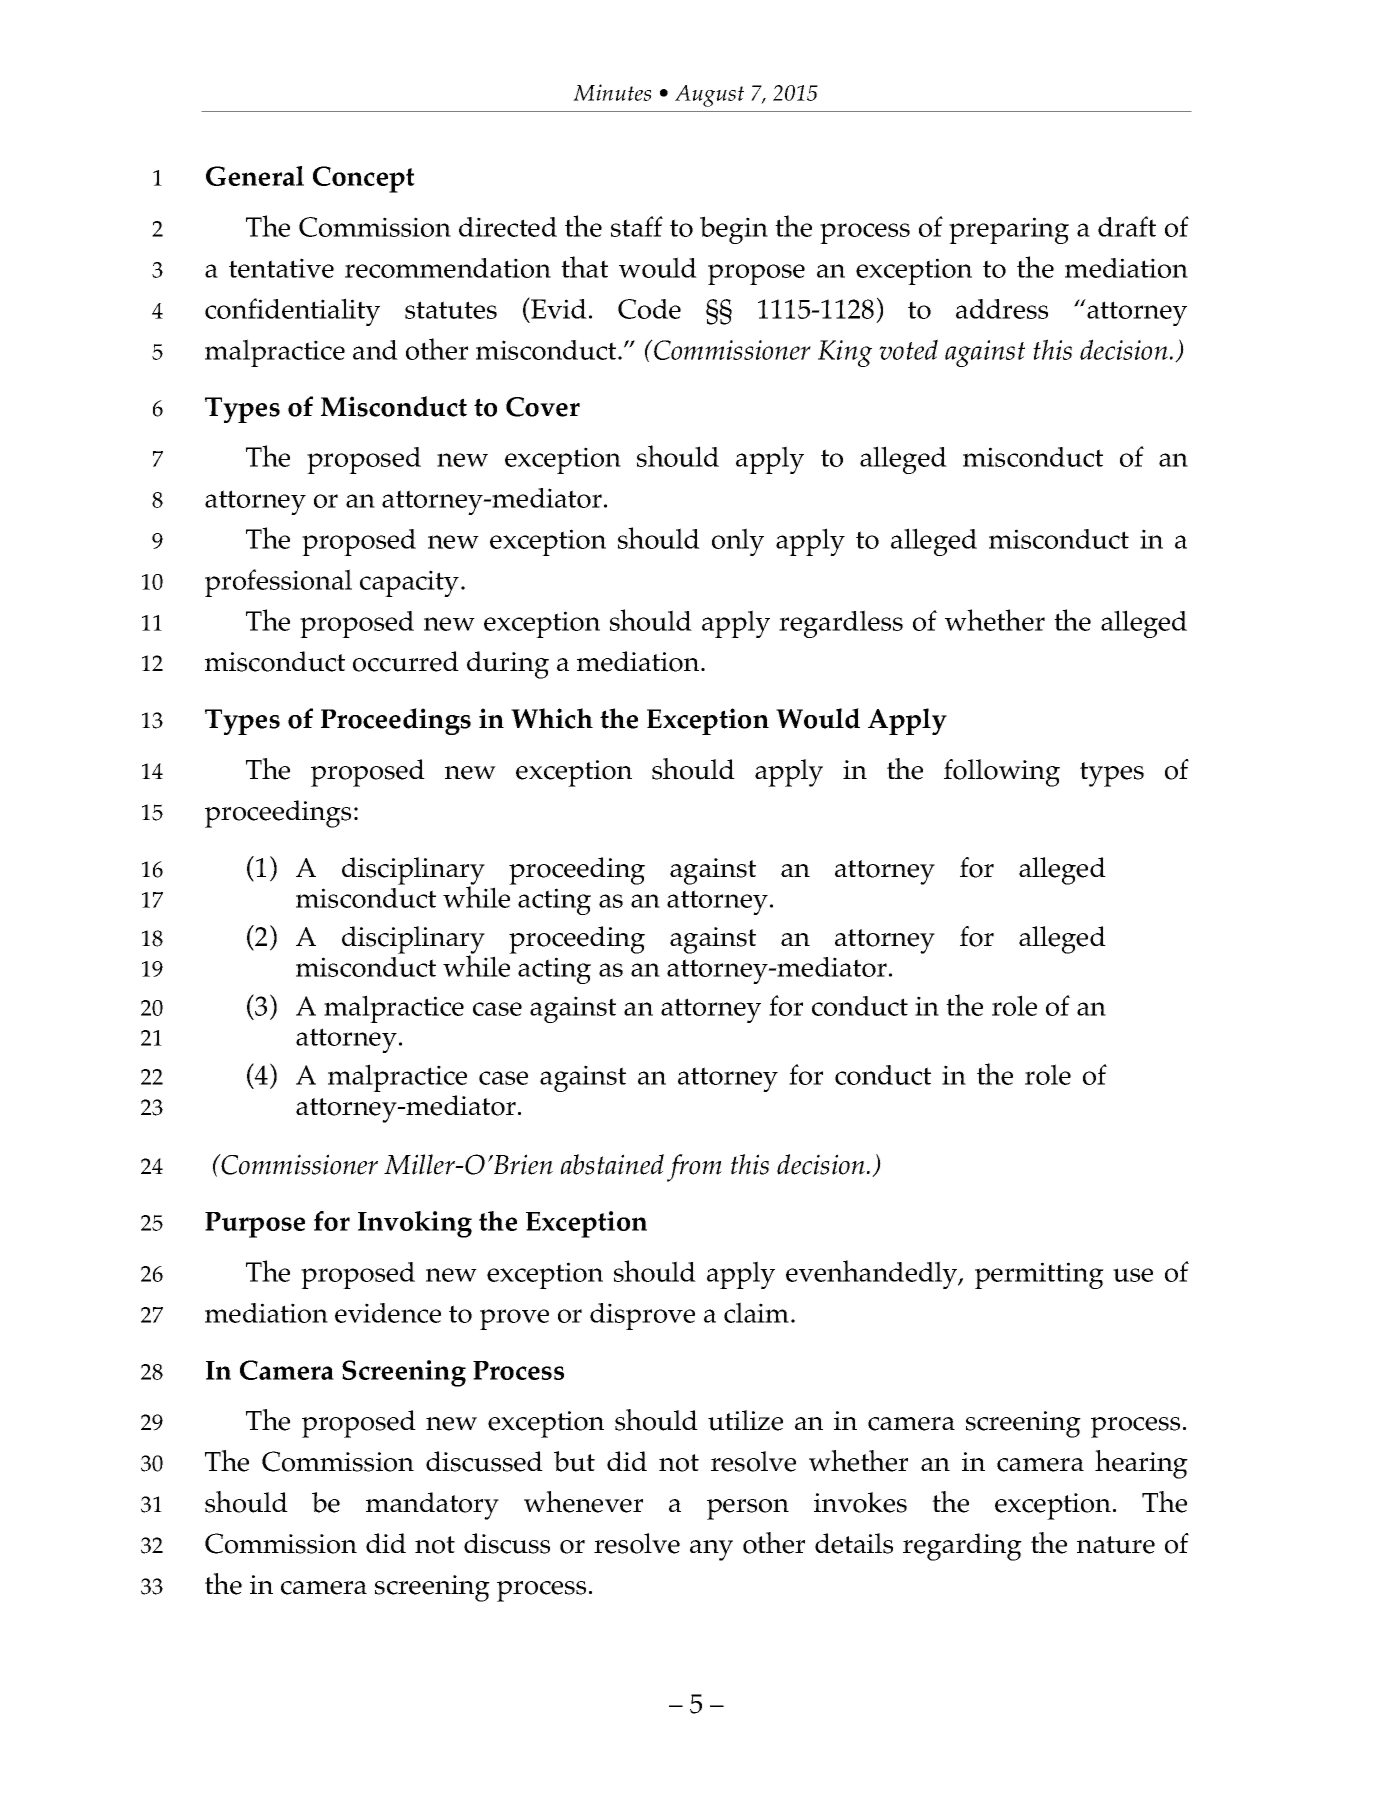 The height and width of the document is (1803, 1393). What do you see at coordinates (364, 179) in the document?
I see `Concept` at bounding box center [364, 179].
